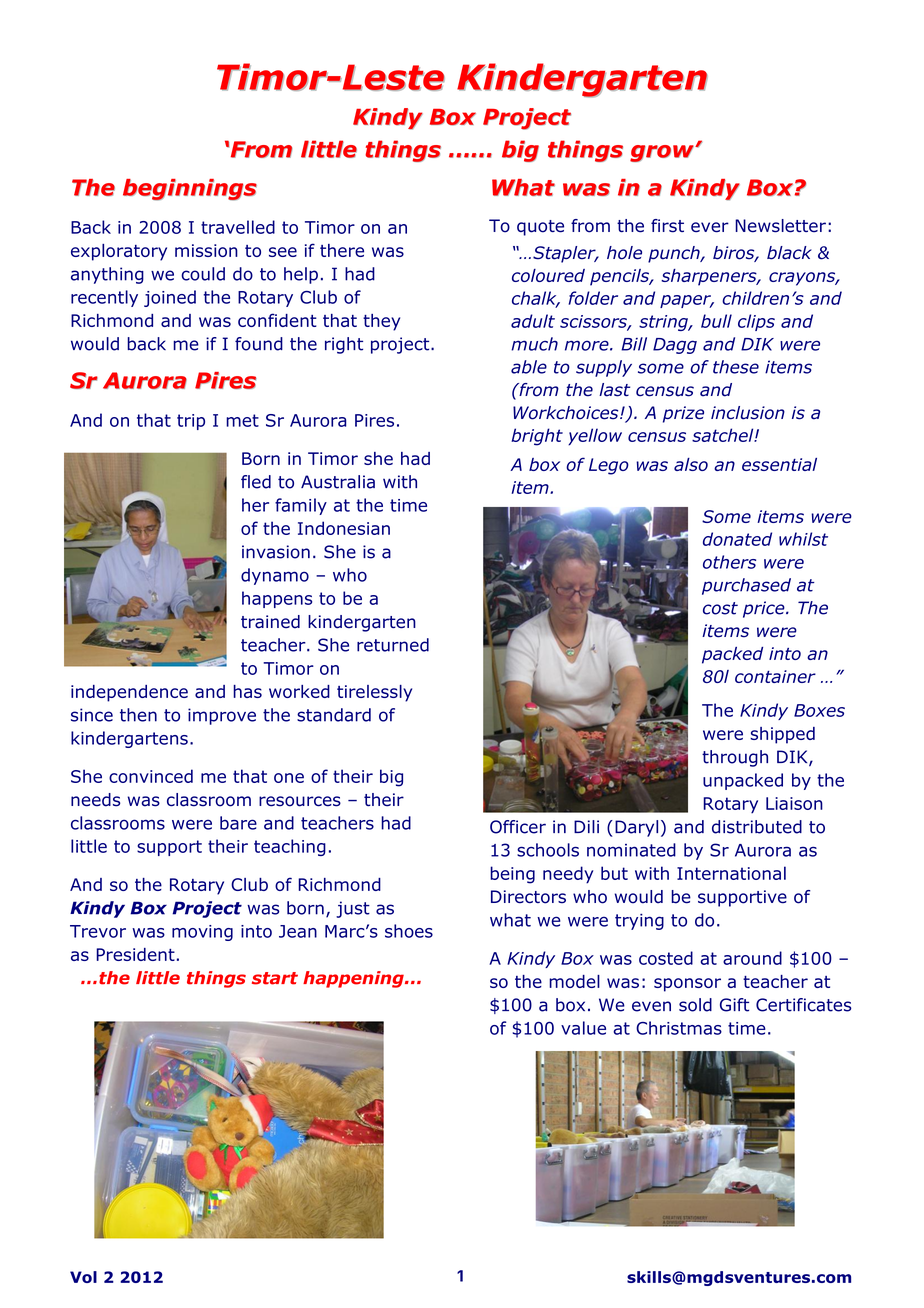 Image resolution: width=924 pixels, height=1308 pixels. Describe the element at coordinates (202, 933) in the document. I see `moving` at that location.
